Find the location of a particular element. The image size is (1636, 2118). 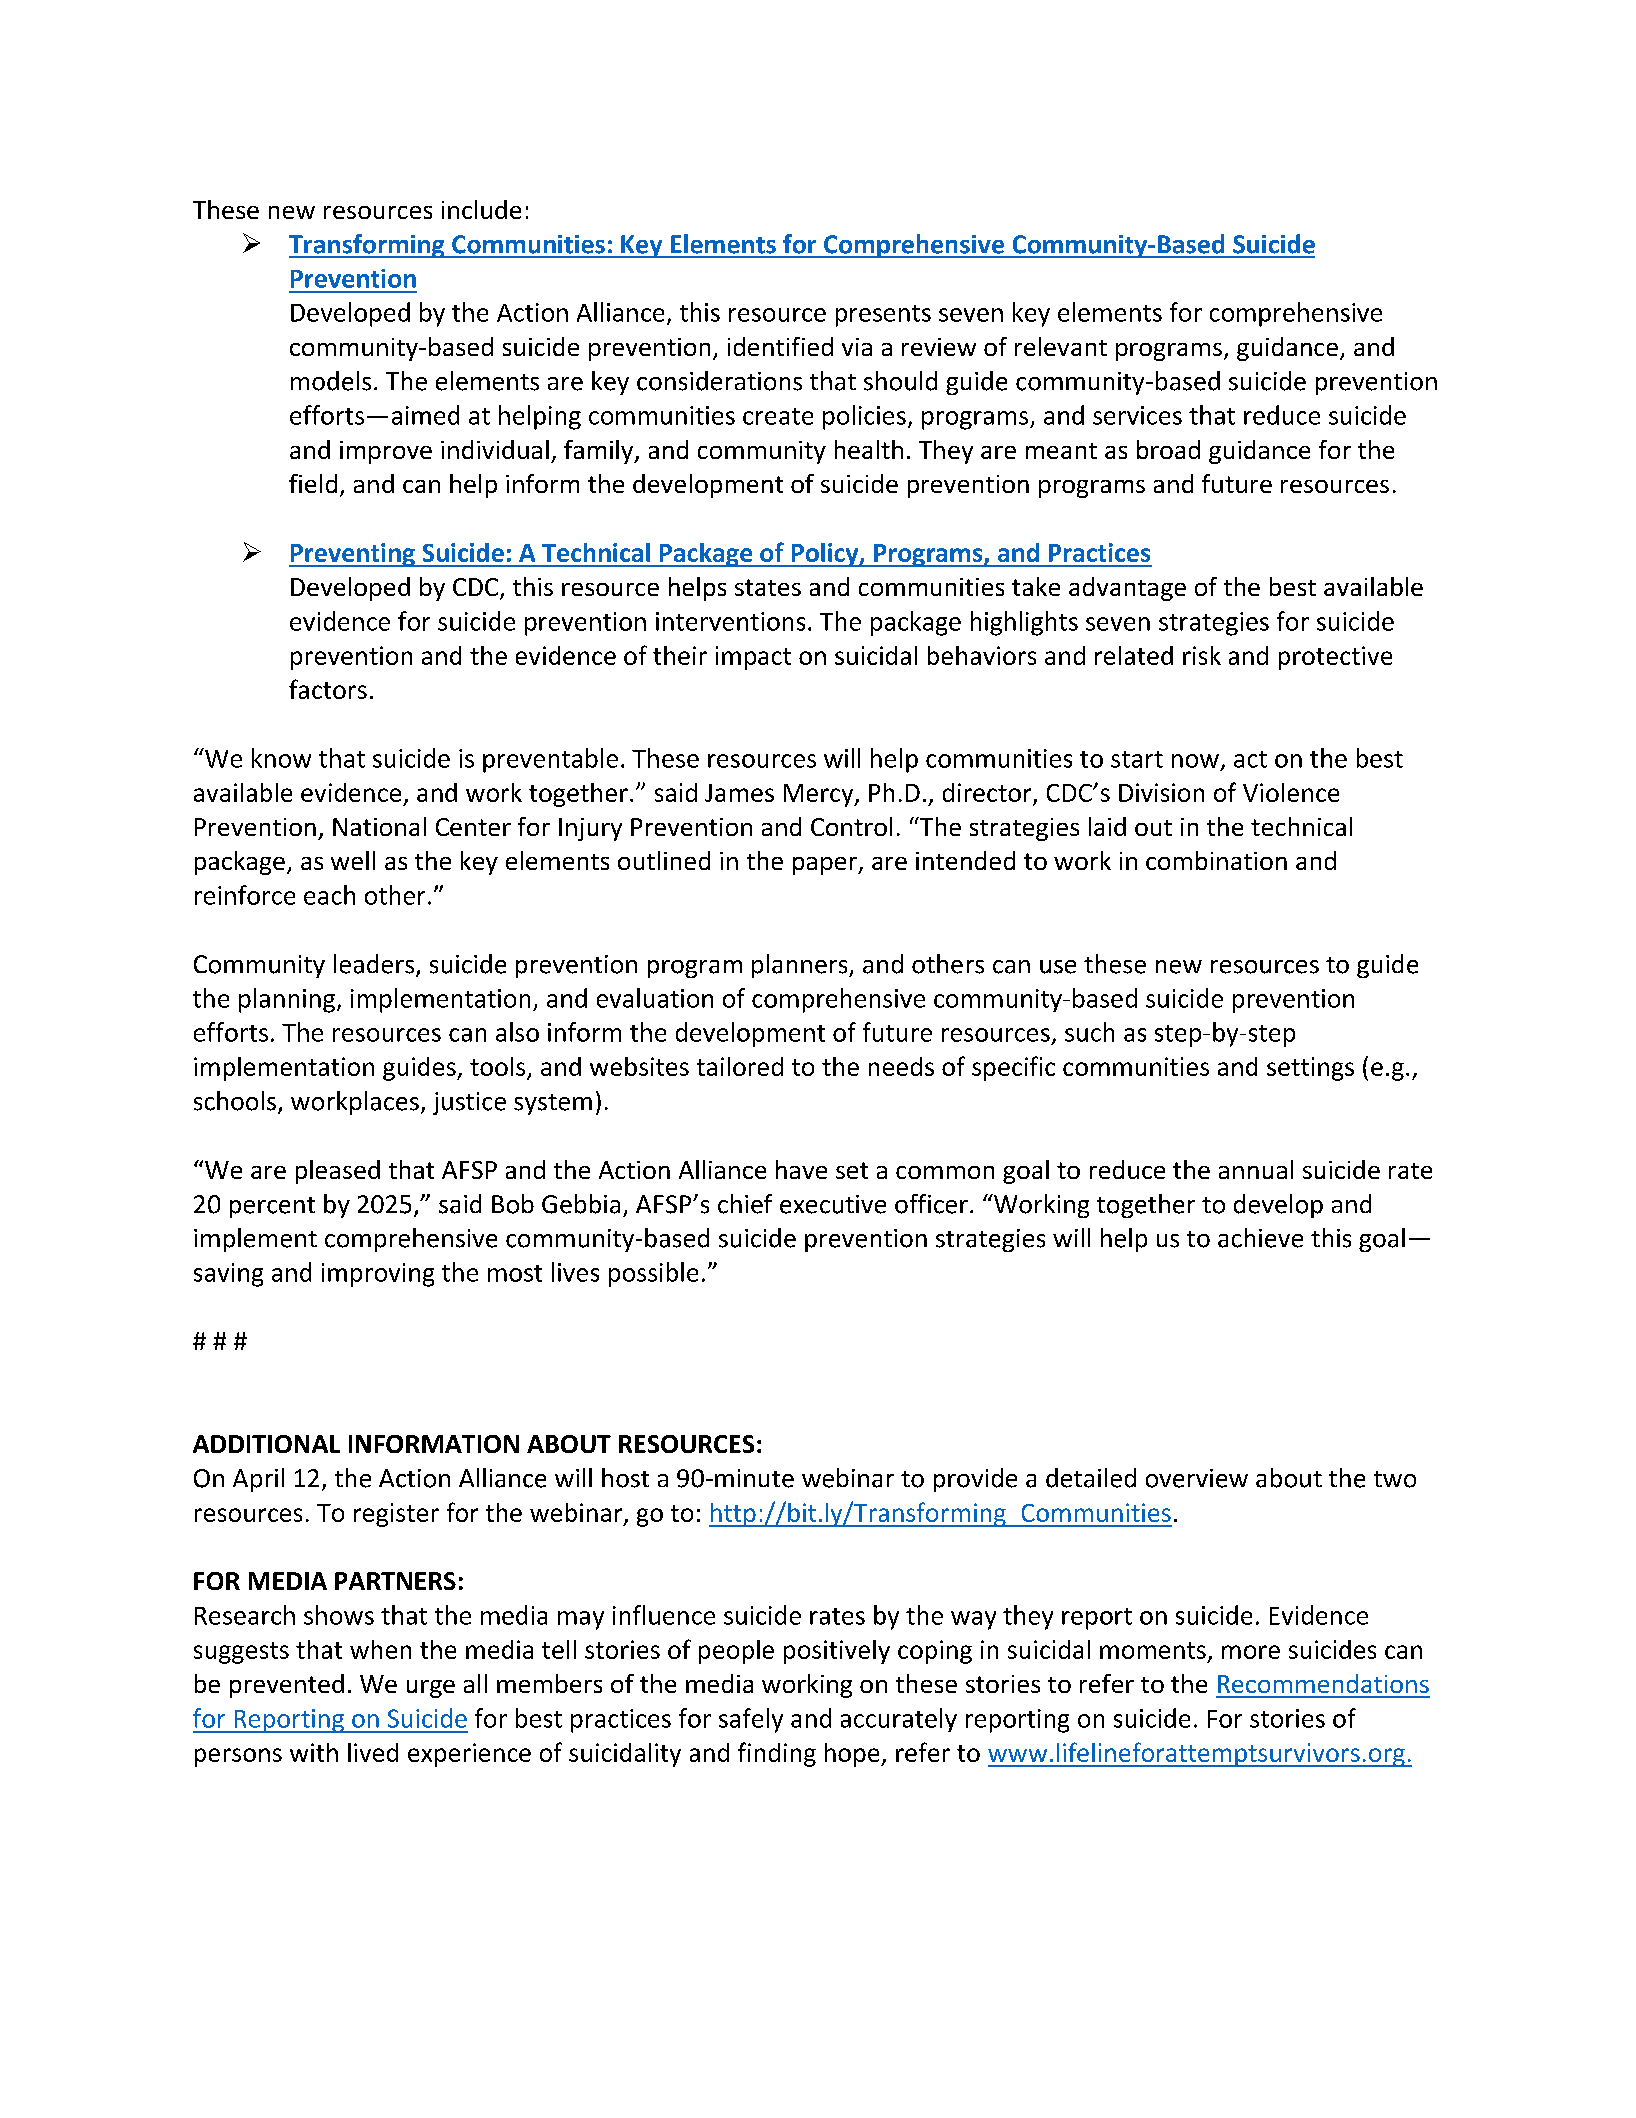

presents is located at coordinates (883, 316).
